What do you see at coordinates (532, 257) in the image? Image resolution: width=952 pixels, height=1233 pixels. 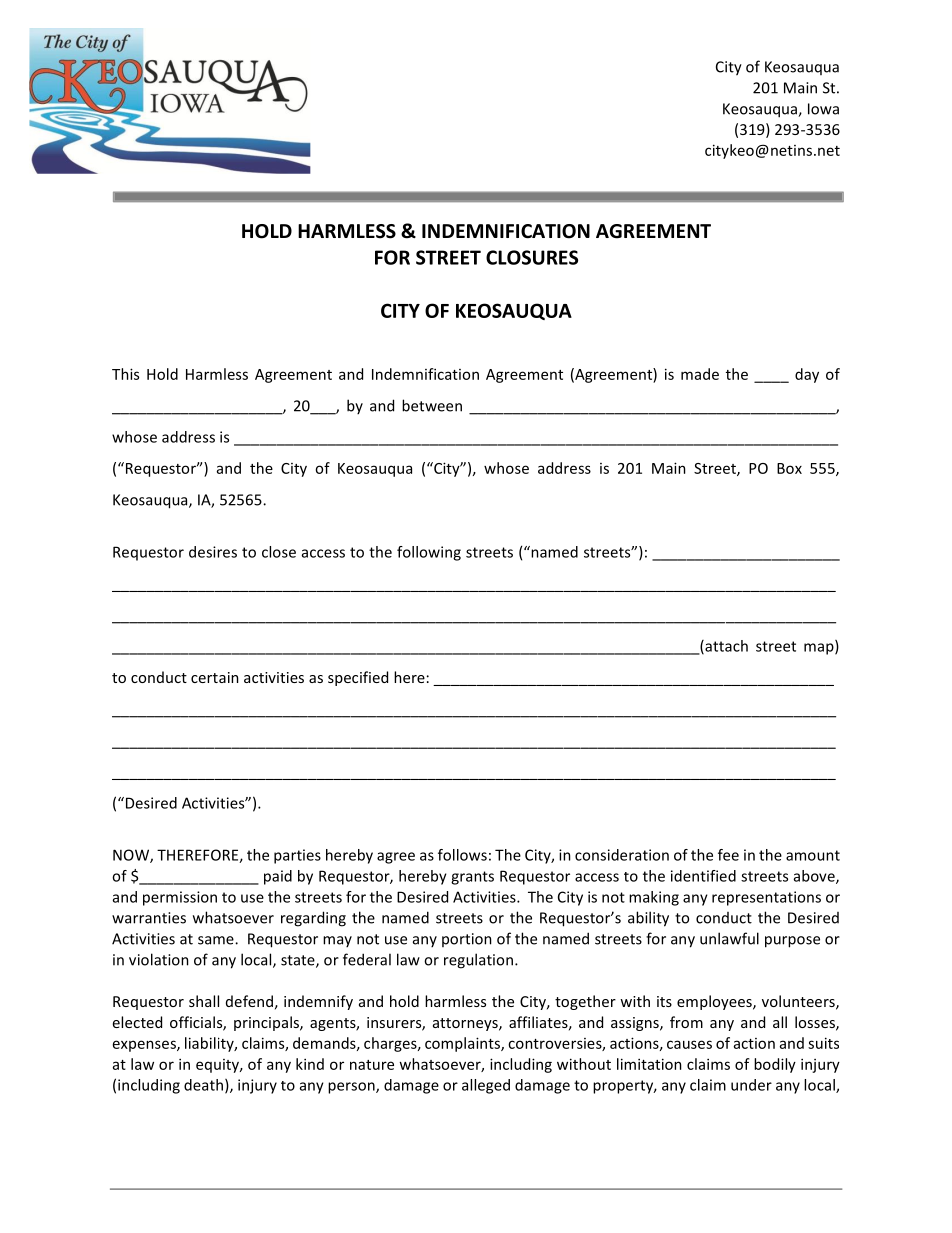 I see `CLOSURES` at bounding box center [532, 257].
